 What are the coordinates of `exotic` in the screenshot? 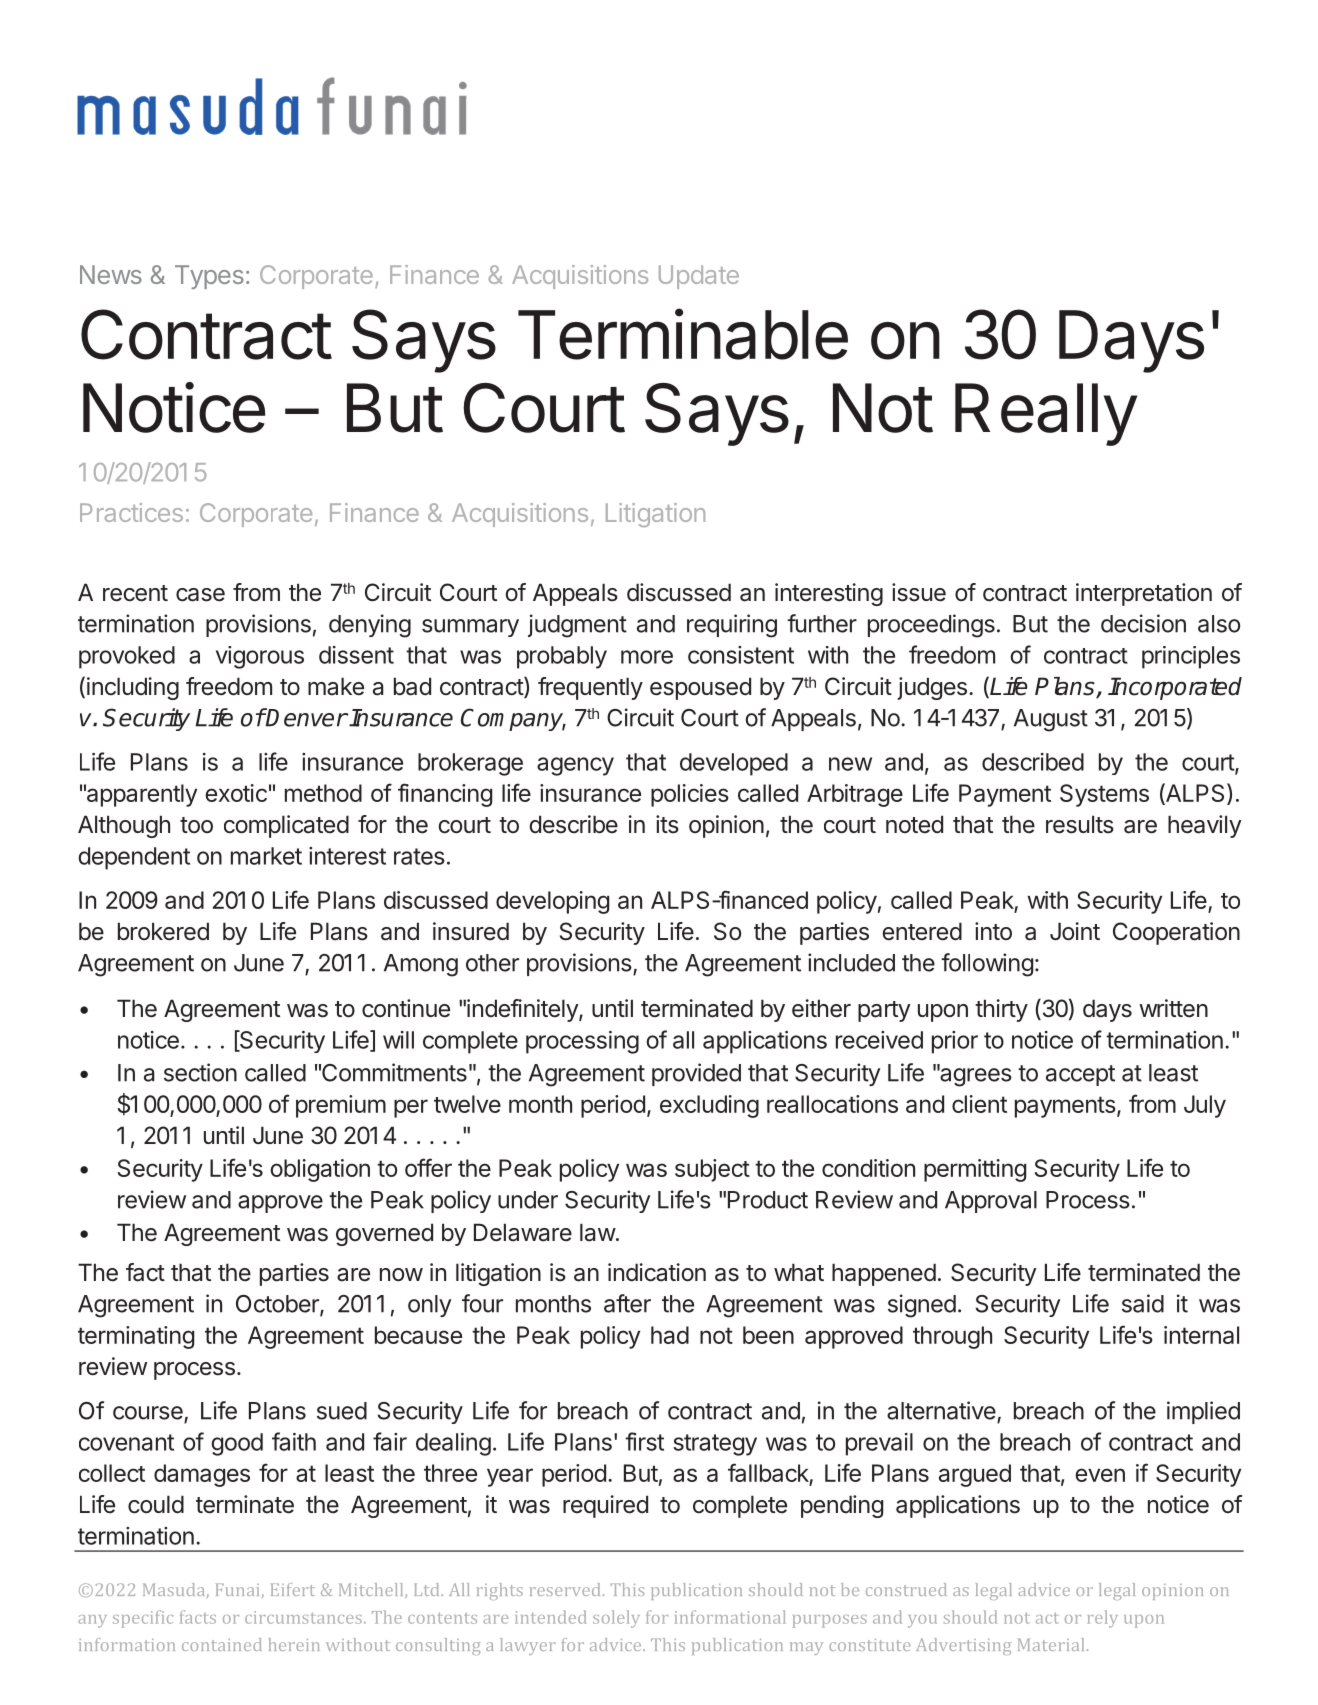 It's located at (236, 793).
